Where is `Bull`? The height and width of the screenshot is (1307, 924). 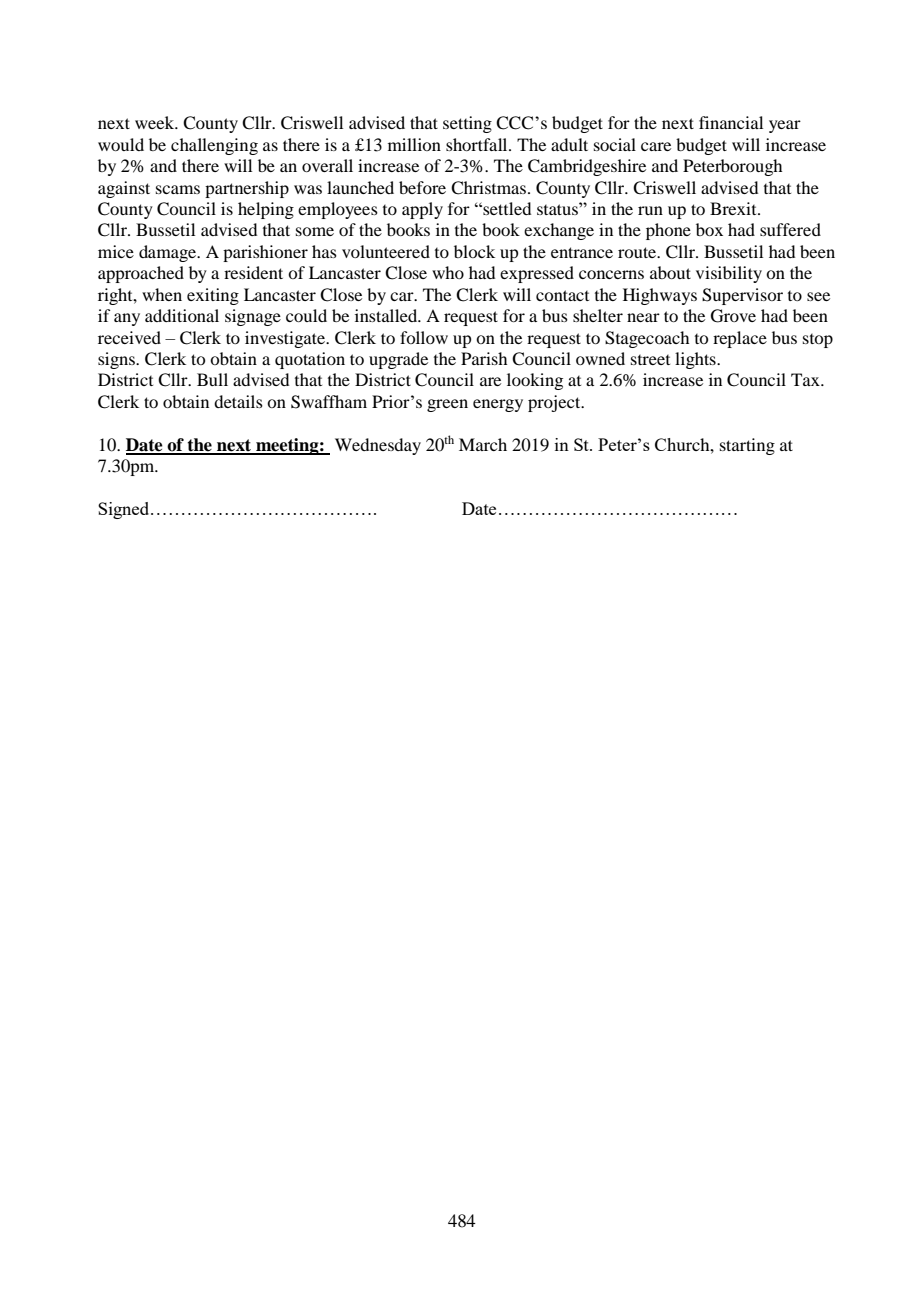
Bull is located at coordinates (212, 379).
